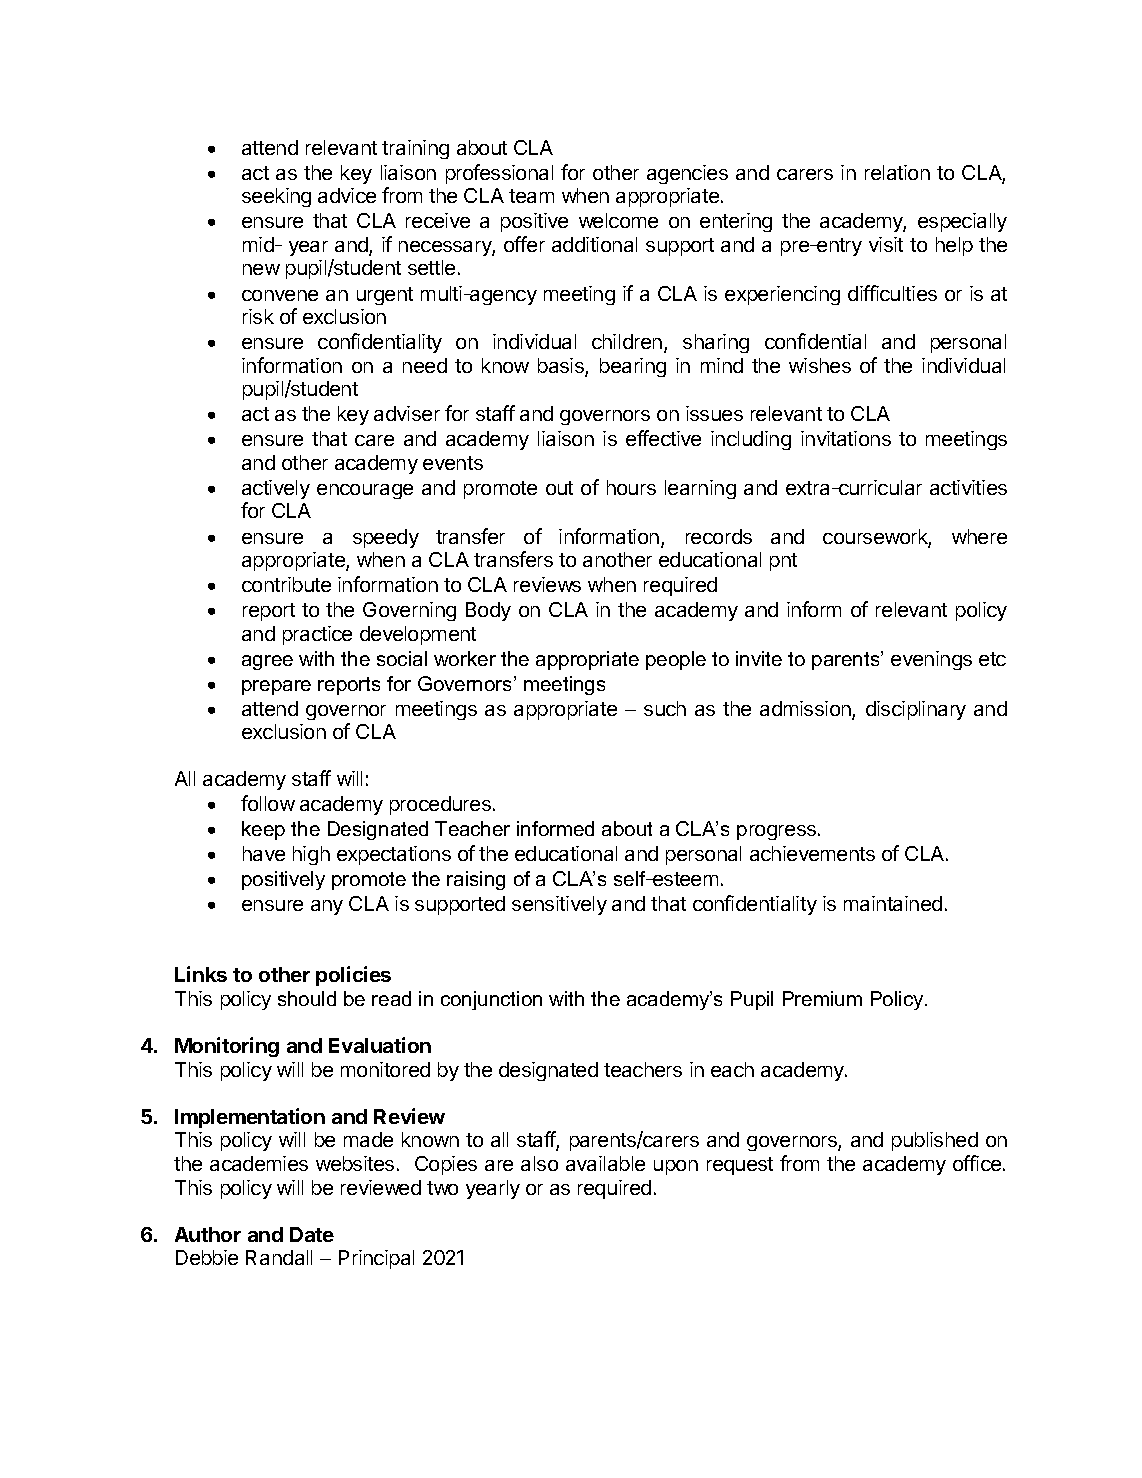 The width and height of the screenshot is (1142, 1478). What do you see at coordinates (897, 172) in the screenshot?
I see `relation` at bounding box center [897, 172].
